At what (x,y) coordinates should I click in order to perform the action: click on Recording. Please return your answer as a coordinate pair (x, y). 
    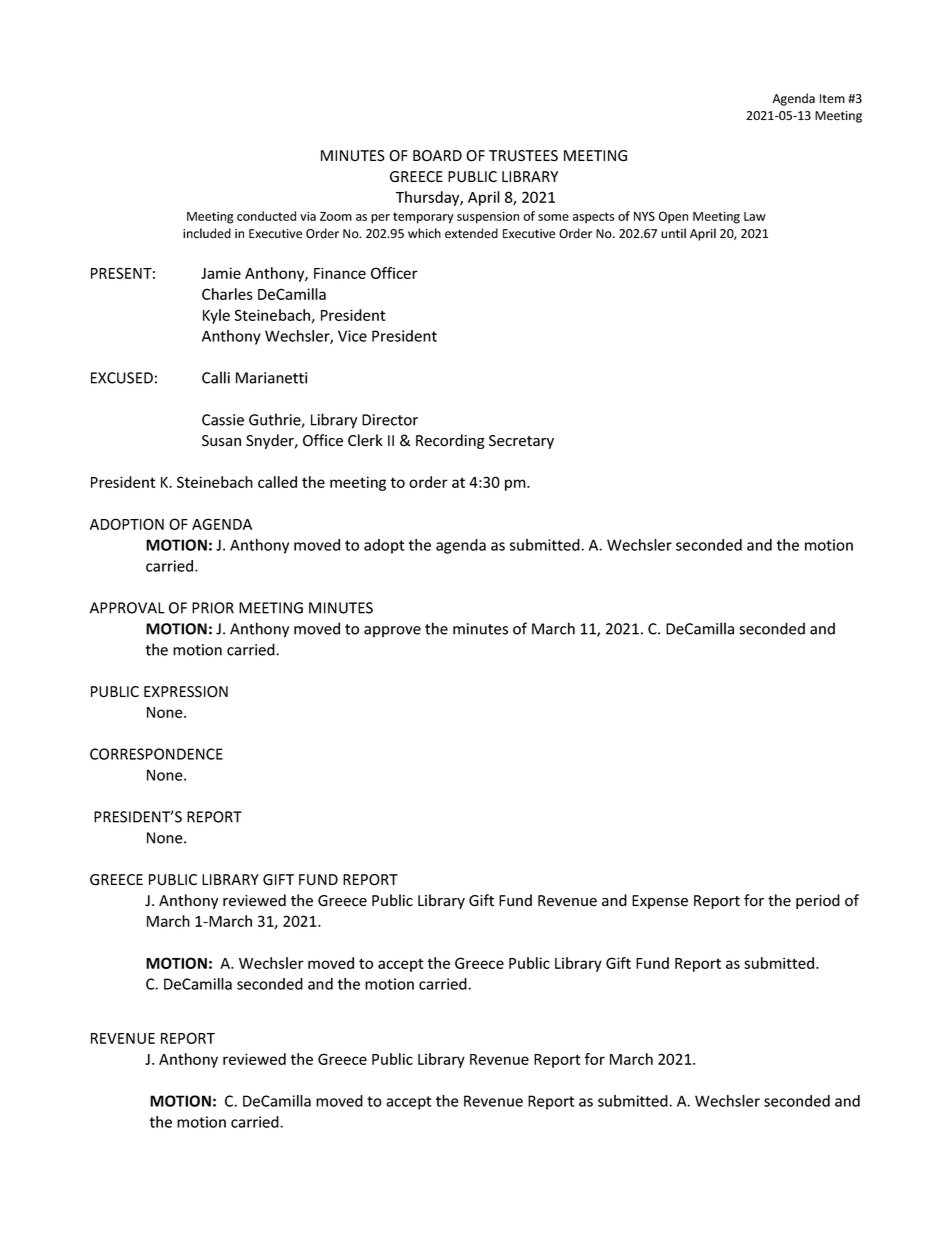
    Looking at the image, I should click on (450, 441).
